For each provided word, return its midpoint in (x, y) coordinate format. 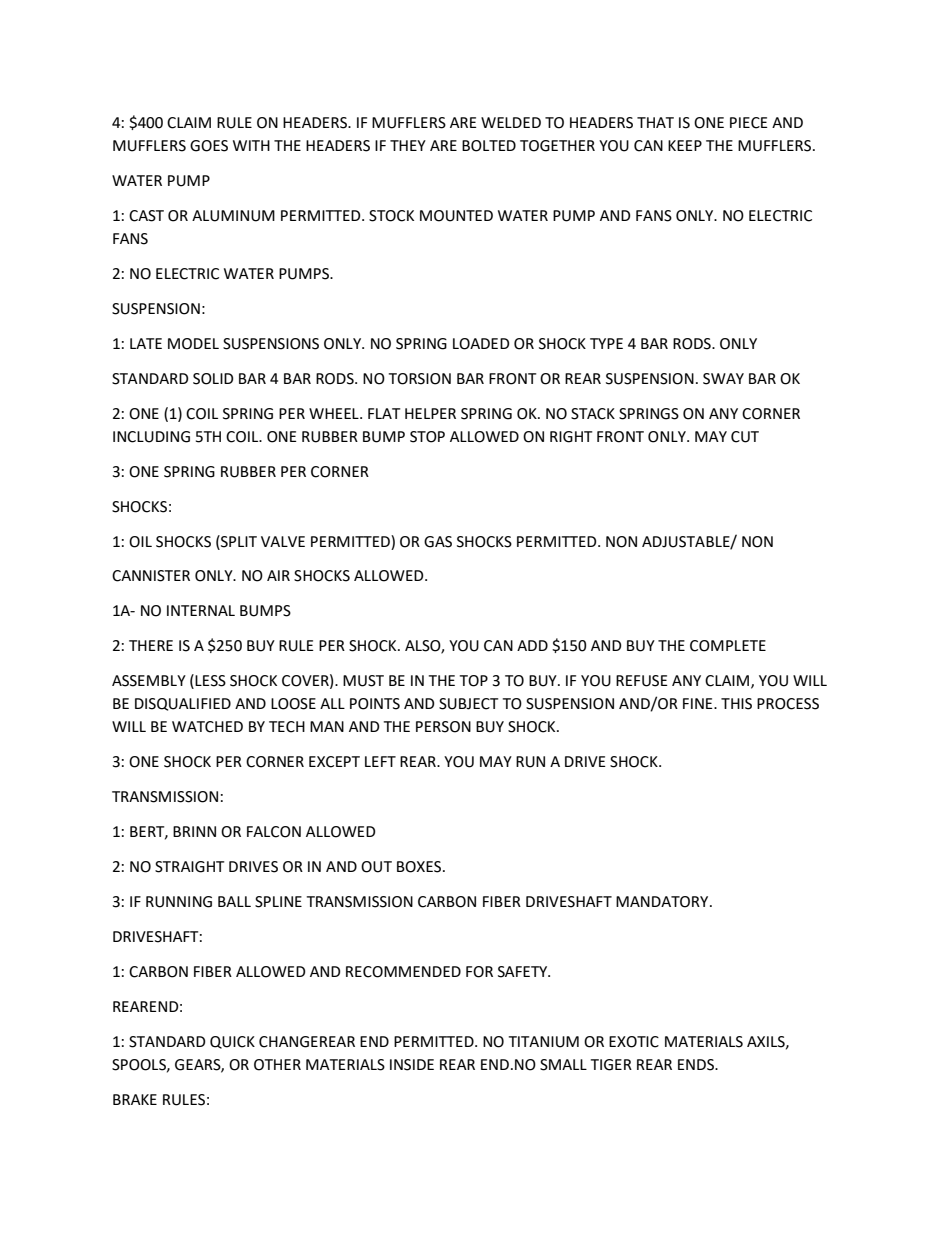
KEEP (685, 145)
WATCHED (207, 727)
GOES (209, 146)
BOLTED (489, 146)
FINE (699, 703)
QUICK (232, 1042)
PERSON (443, 727)
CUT (745, 437)
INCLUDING (151, 437)
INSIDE (412, 1065)
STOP (427, 437)
